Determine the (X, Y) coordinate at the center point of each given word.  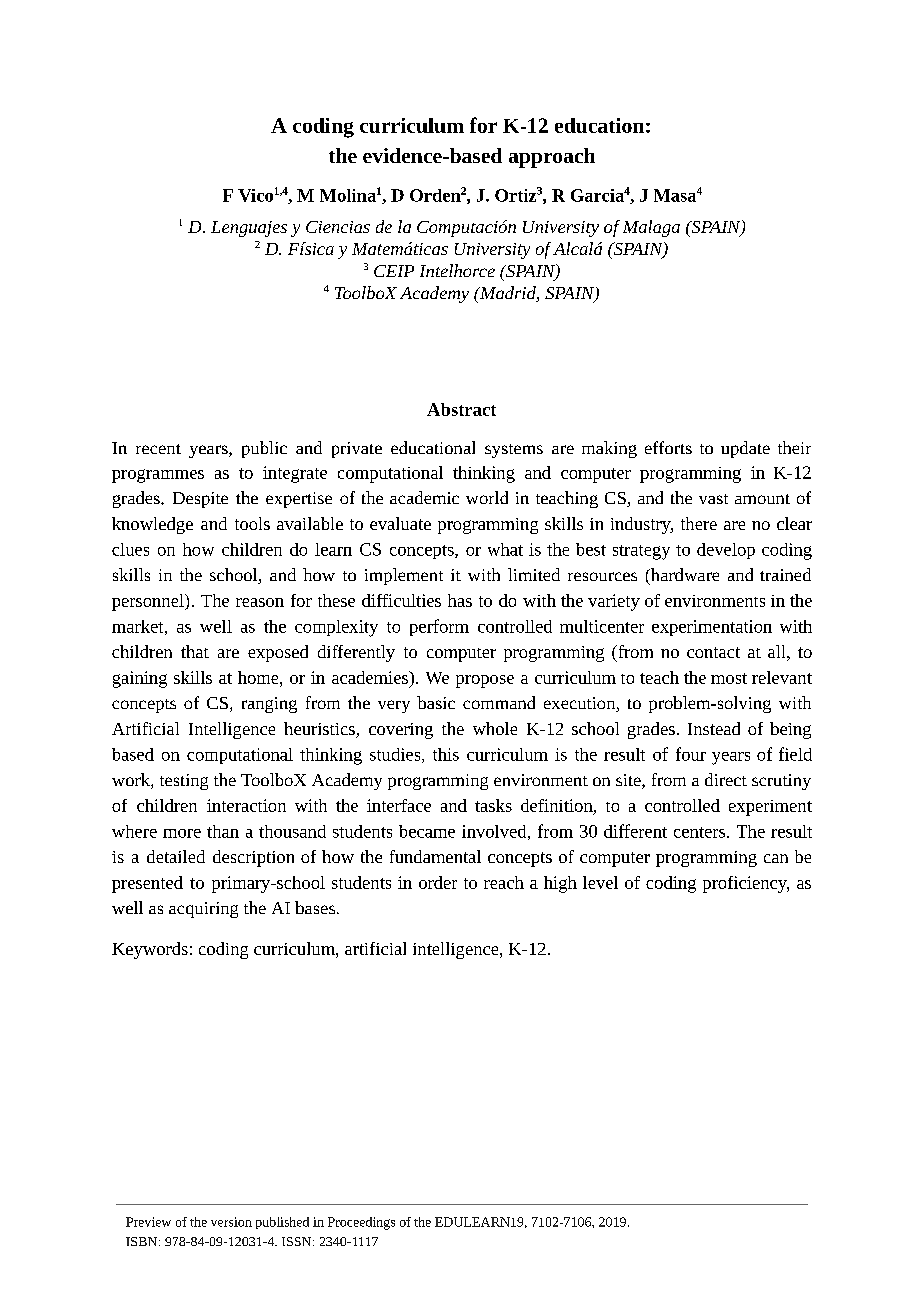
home (259, 677)
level (600, 882)
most (729, 678)
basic (436, 702)
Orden (435, 195)
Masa (675, 195)
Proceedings (361, 1223)
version (231, 1222)
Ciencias (338, 227)
